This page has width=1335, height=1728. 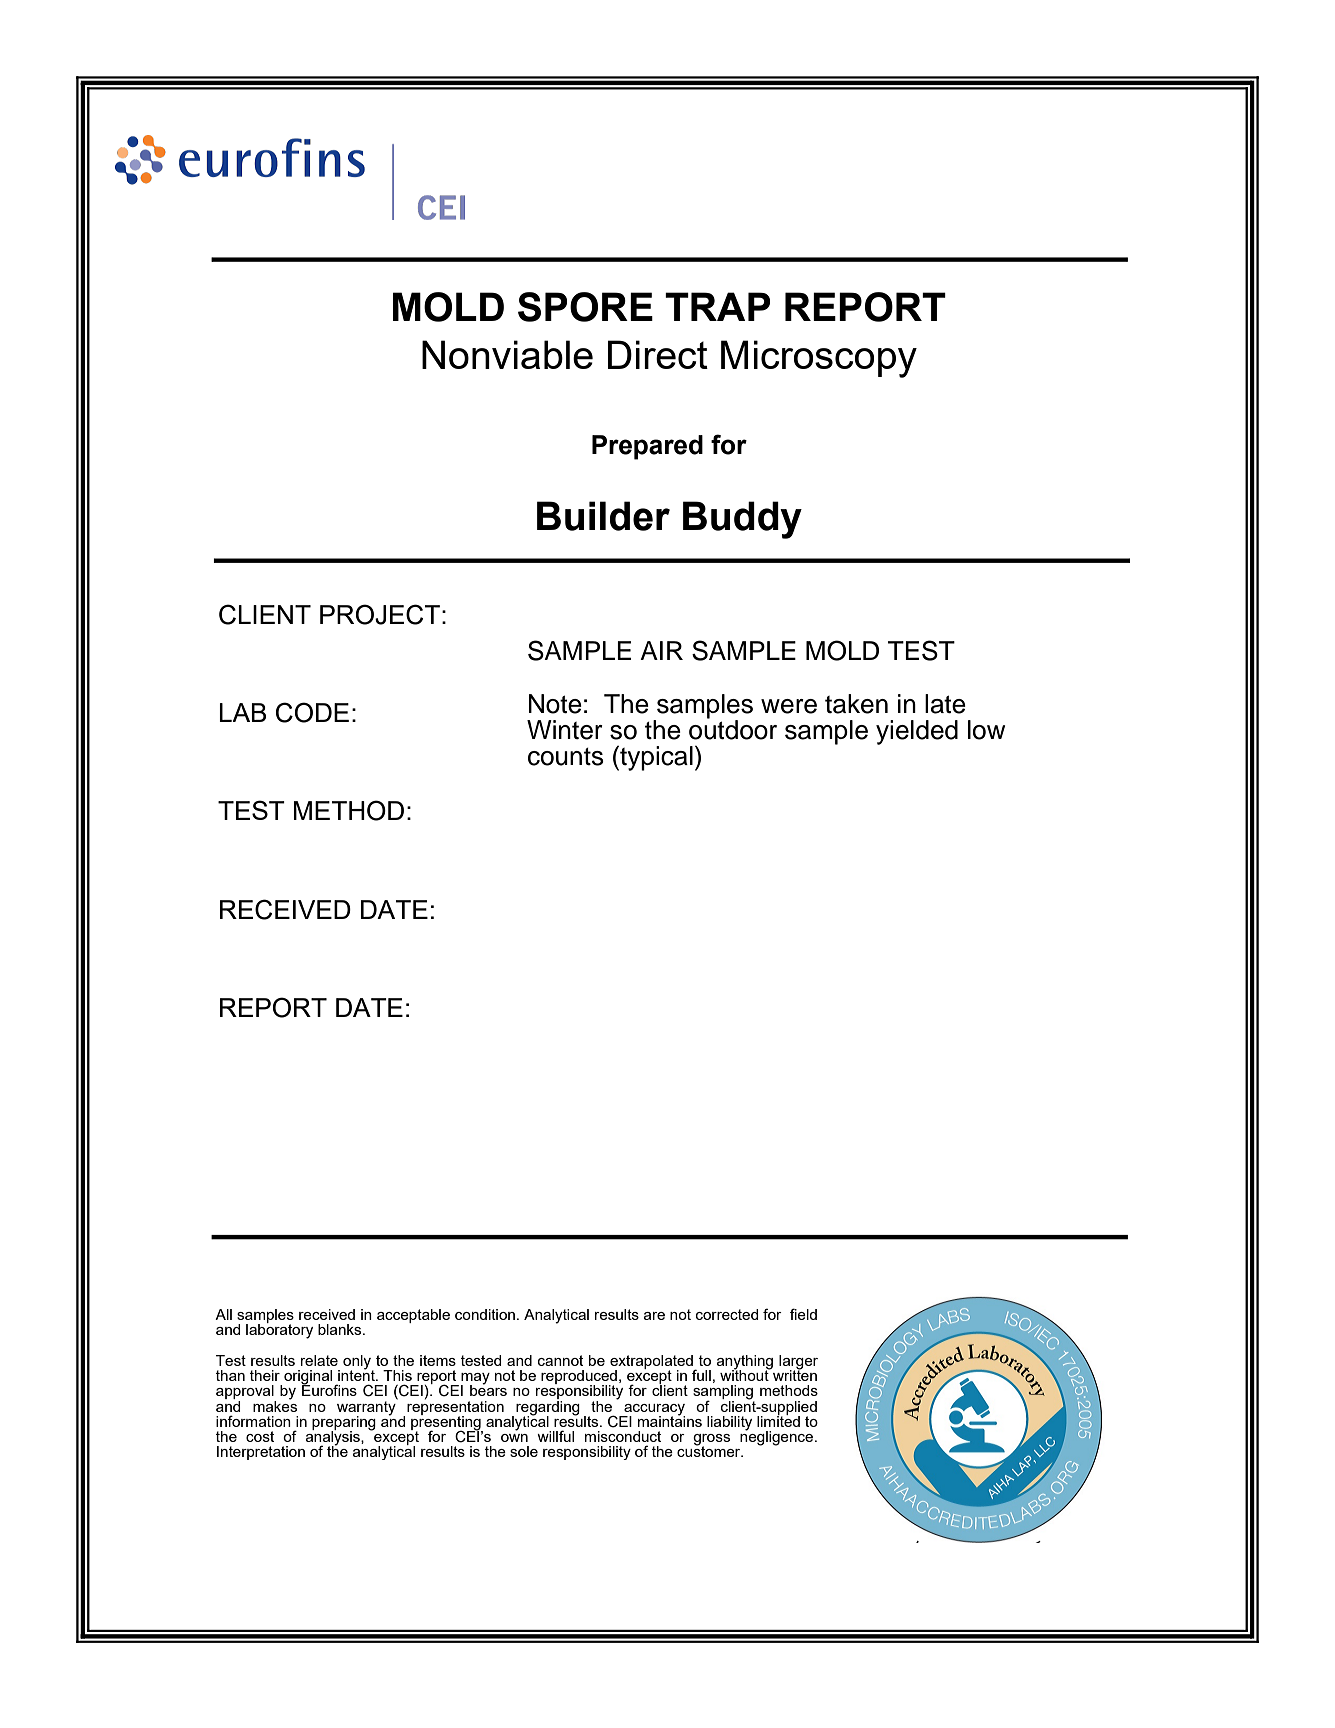 What do you see at coordinates (566, 757) in the page?
I see `counts` at bounding box center [566, 757].
